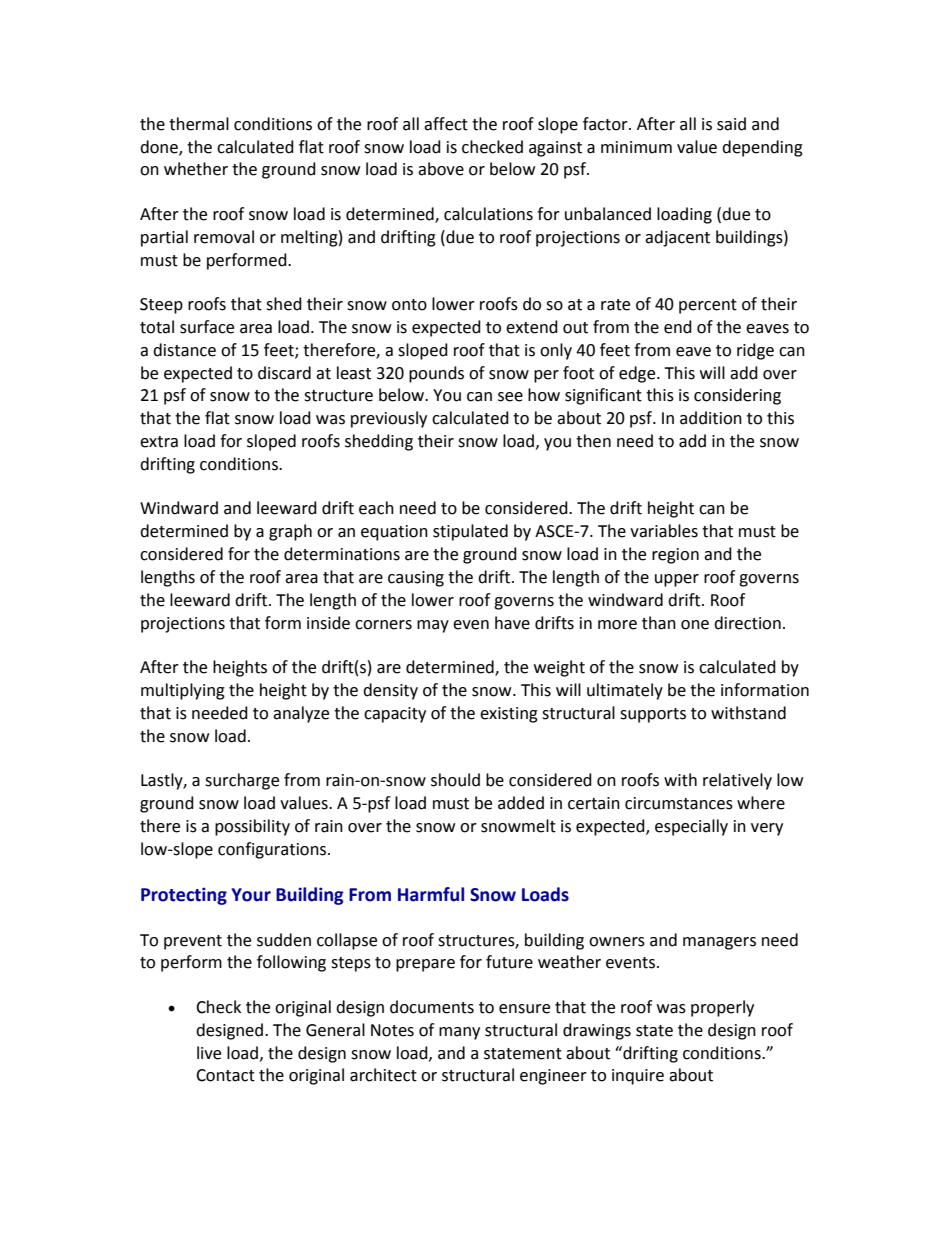 Image resolution: width=952 pixels, height=1233 pixels. What do you see at coordinates (737, 781) in the screenshot?
I see `relatively` at bounding box center [737, 781].
